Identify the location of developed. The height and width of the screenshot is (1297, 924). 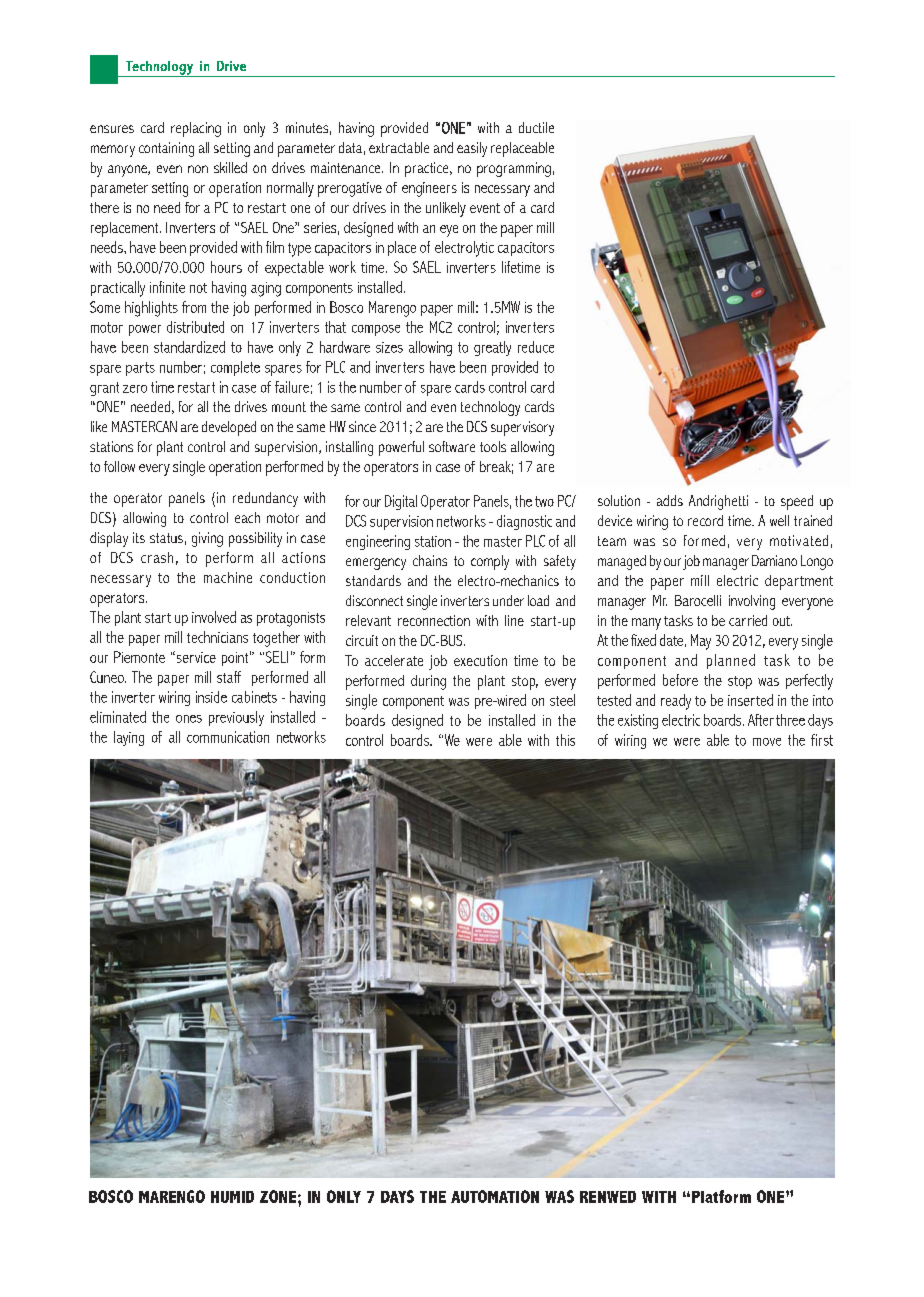
(229, 428).
